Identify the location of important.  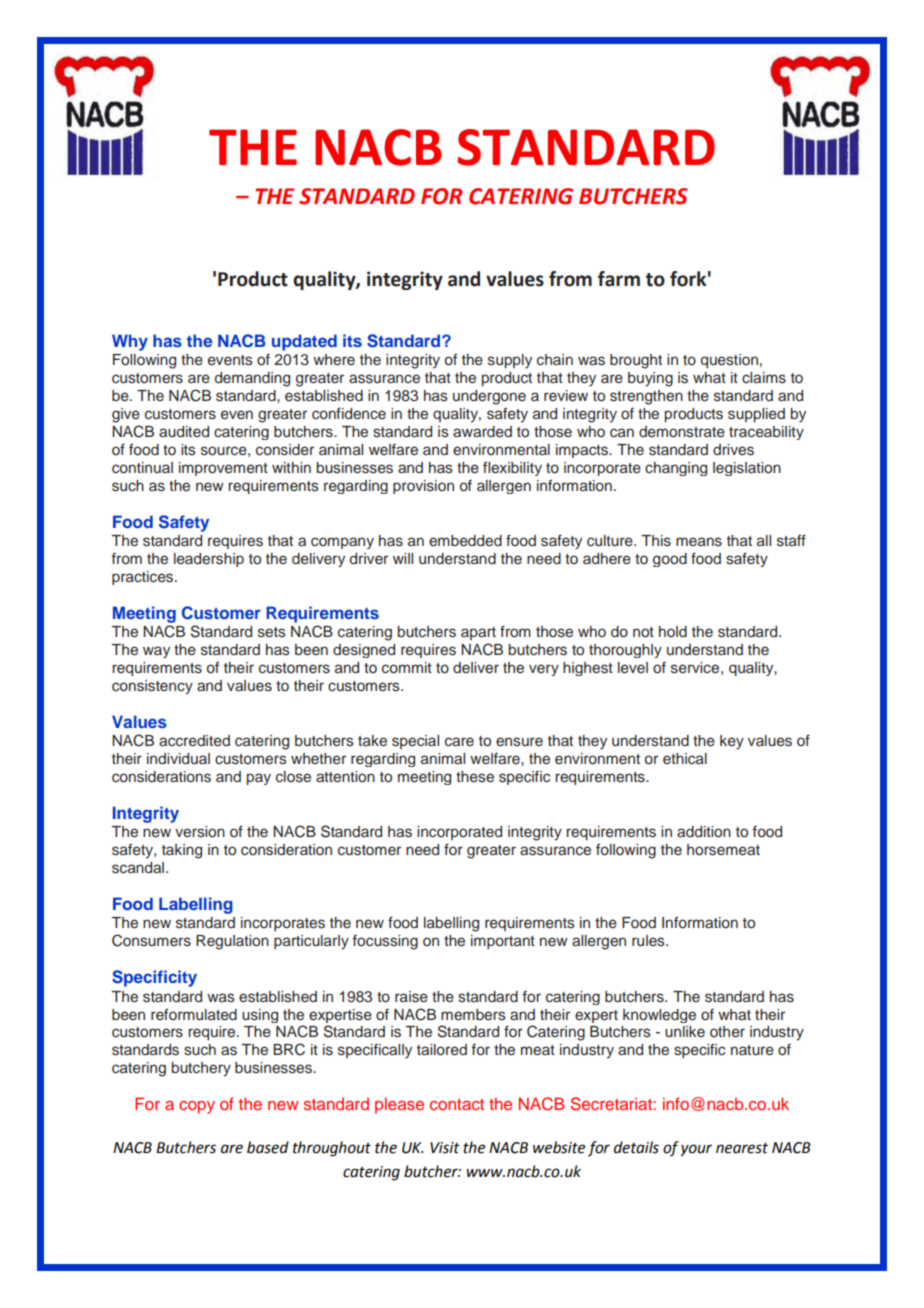
(503, 942).
